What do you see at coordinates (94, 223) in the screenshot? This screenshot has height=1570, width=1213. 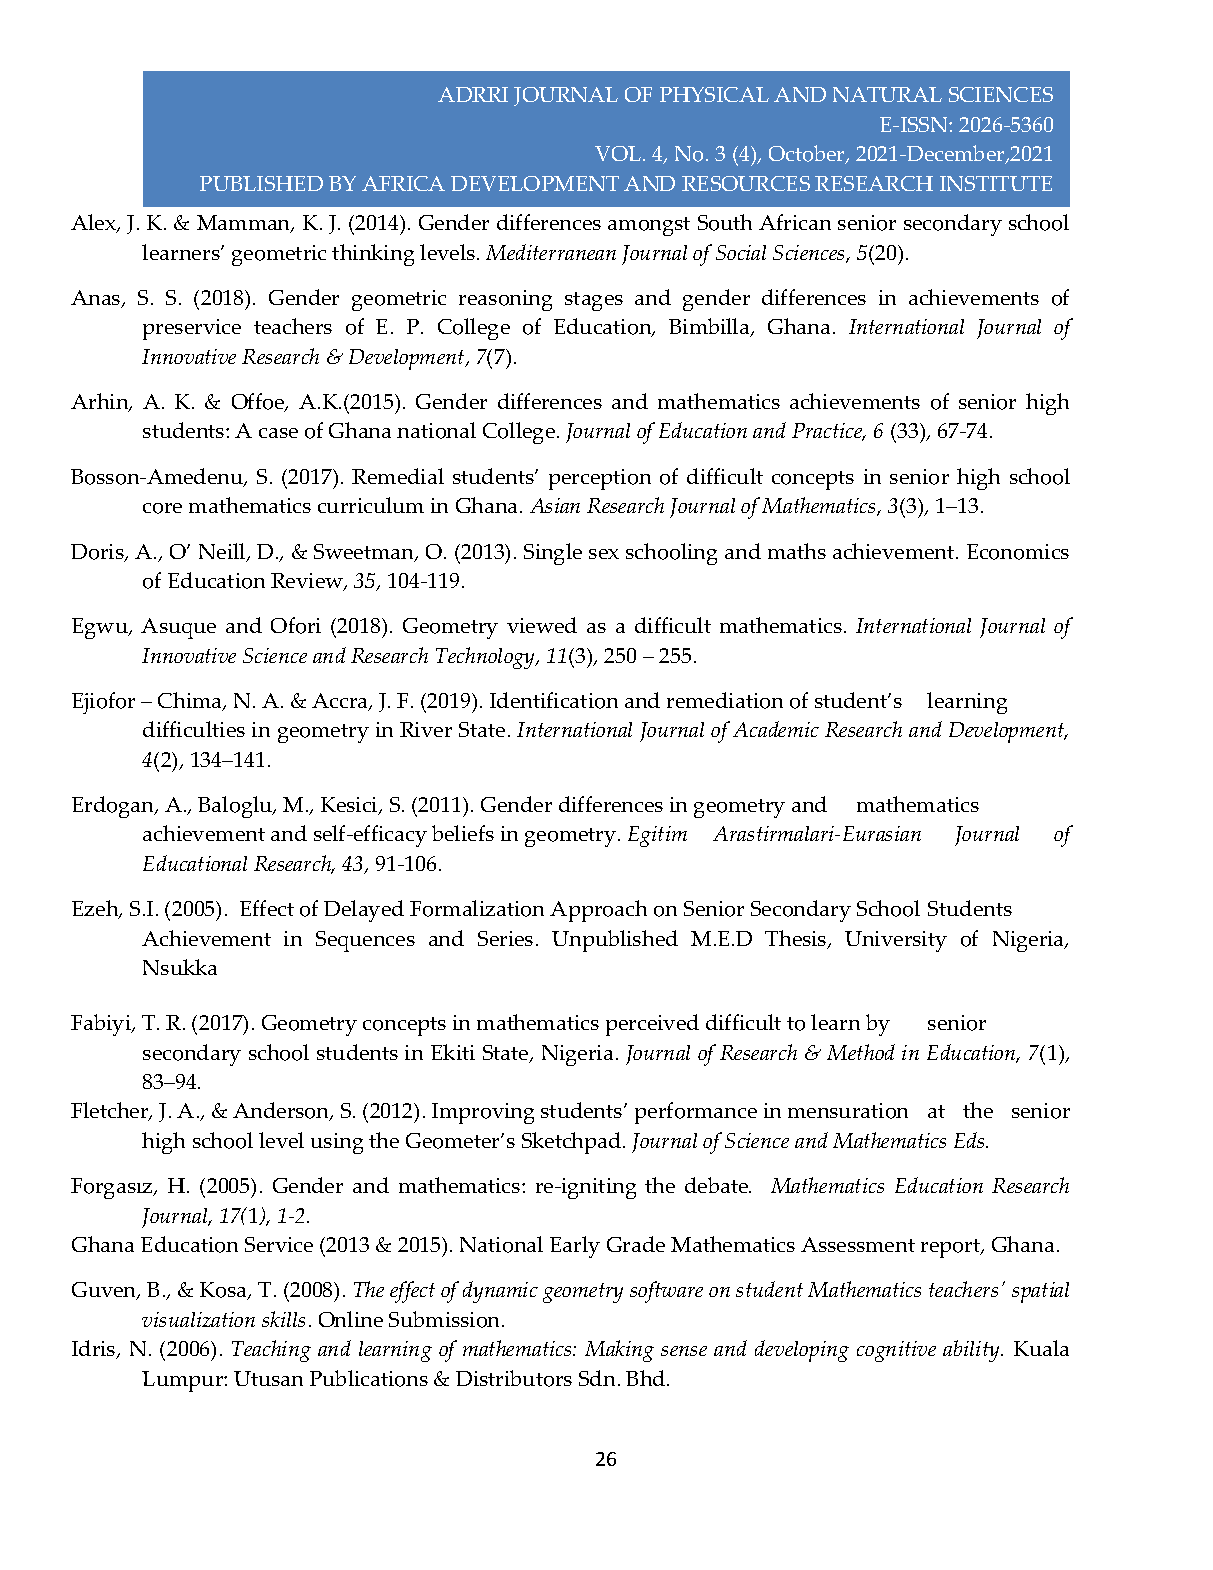 I see `Alex` at bounding box center [94, 223].
